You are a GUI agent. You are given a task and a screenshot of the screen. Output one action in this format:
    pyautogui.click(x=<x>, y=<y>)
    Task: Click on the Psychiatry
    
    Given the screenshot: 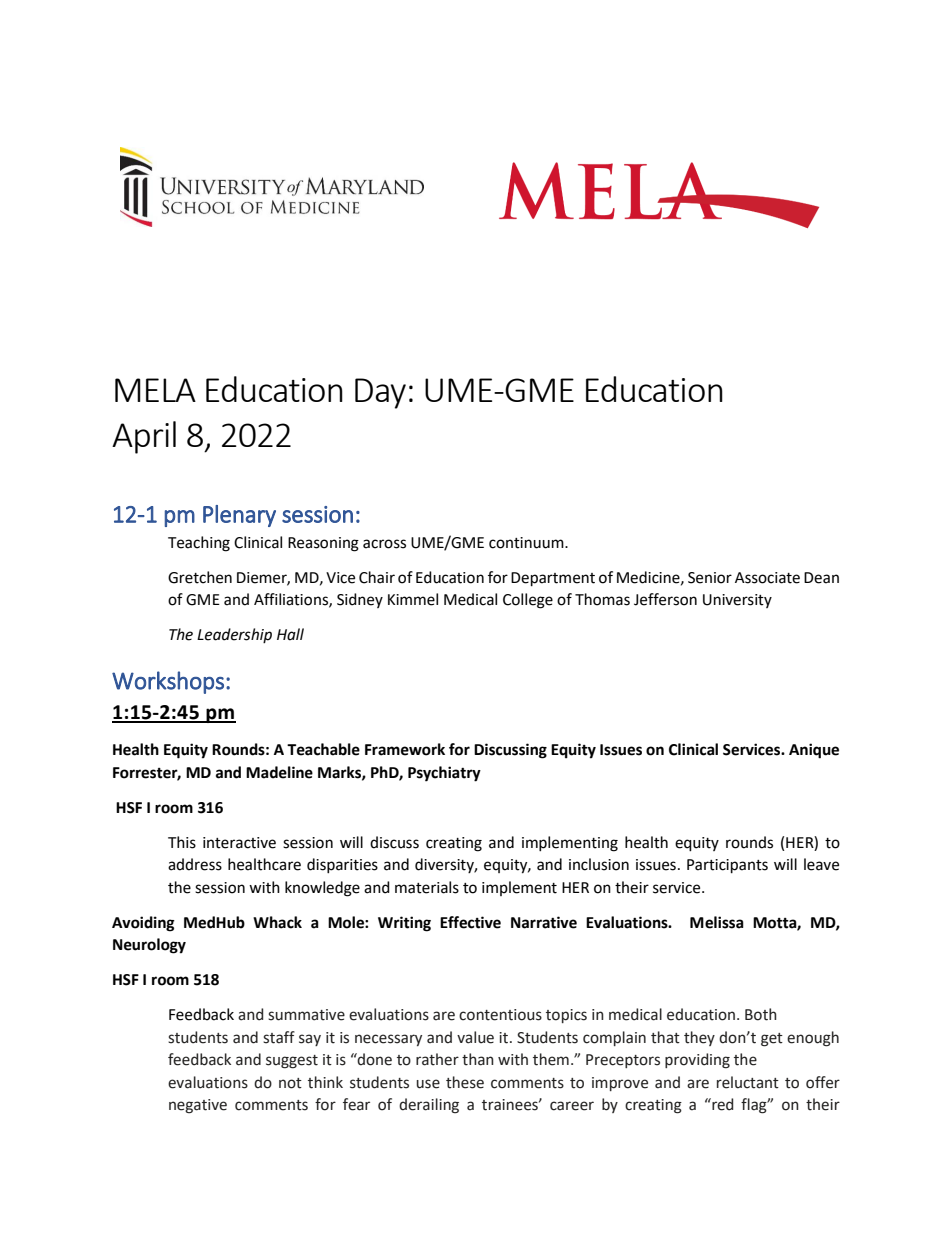 What is the action you would take?
    pyautogui.click(x=444, y=774)
